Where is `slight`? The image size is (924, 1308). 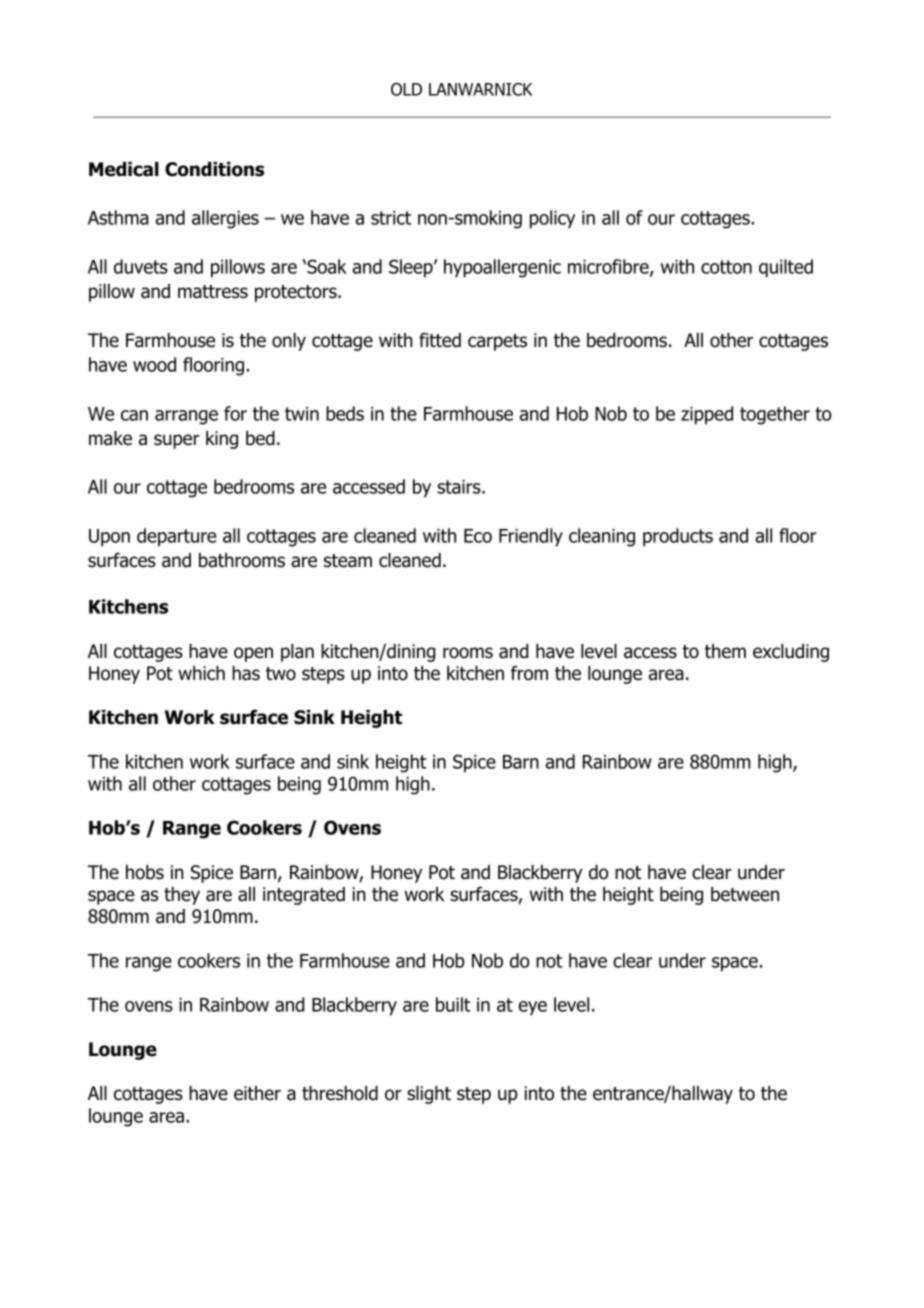
slight is located at coordinates (429, 1095).
